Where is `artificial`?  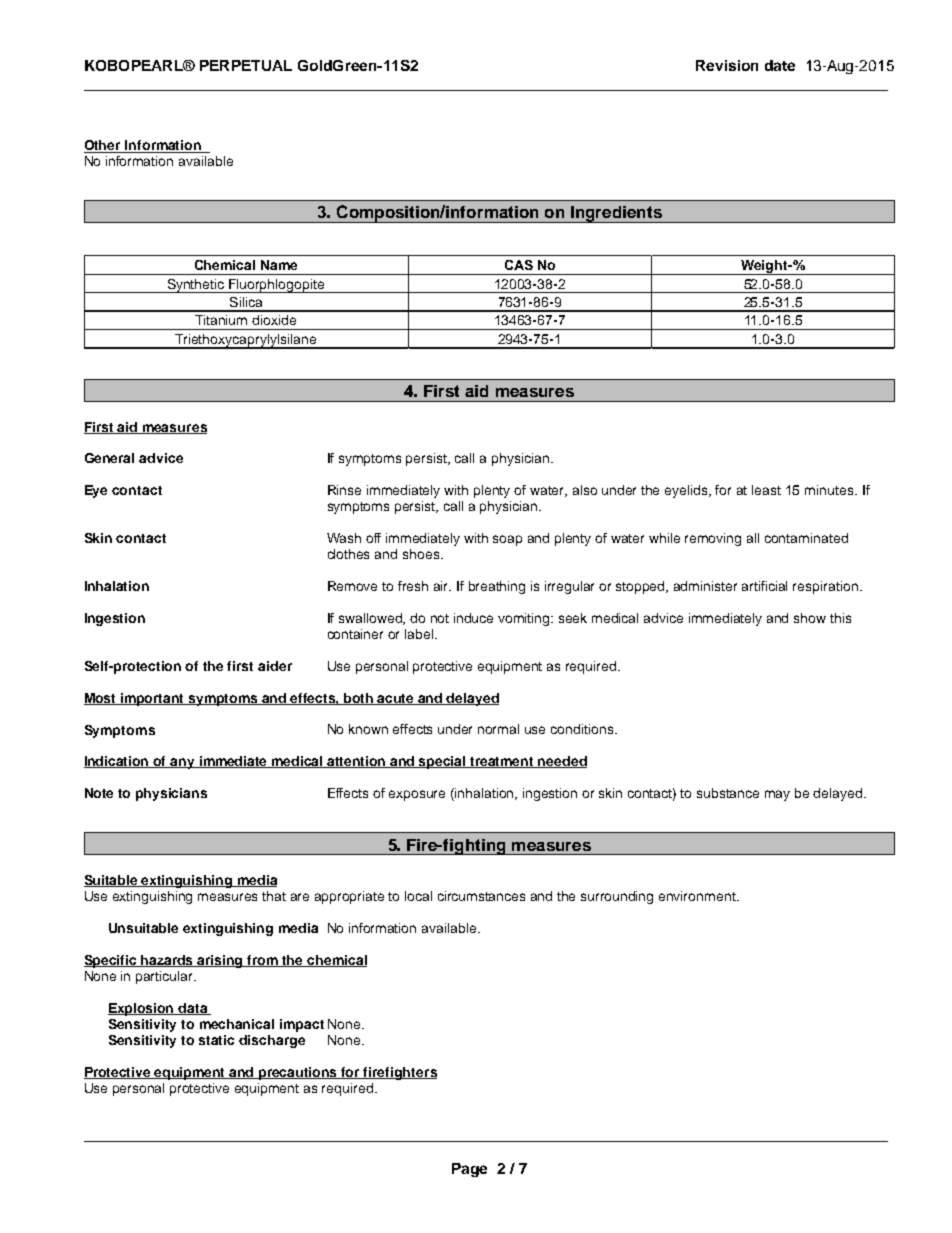
artificial is located at coordinates (764, 586).
